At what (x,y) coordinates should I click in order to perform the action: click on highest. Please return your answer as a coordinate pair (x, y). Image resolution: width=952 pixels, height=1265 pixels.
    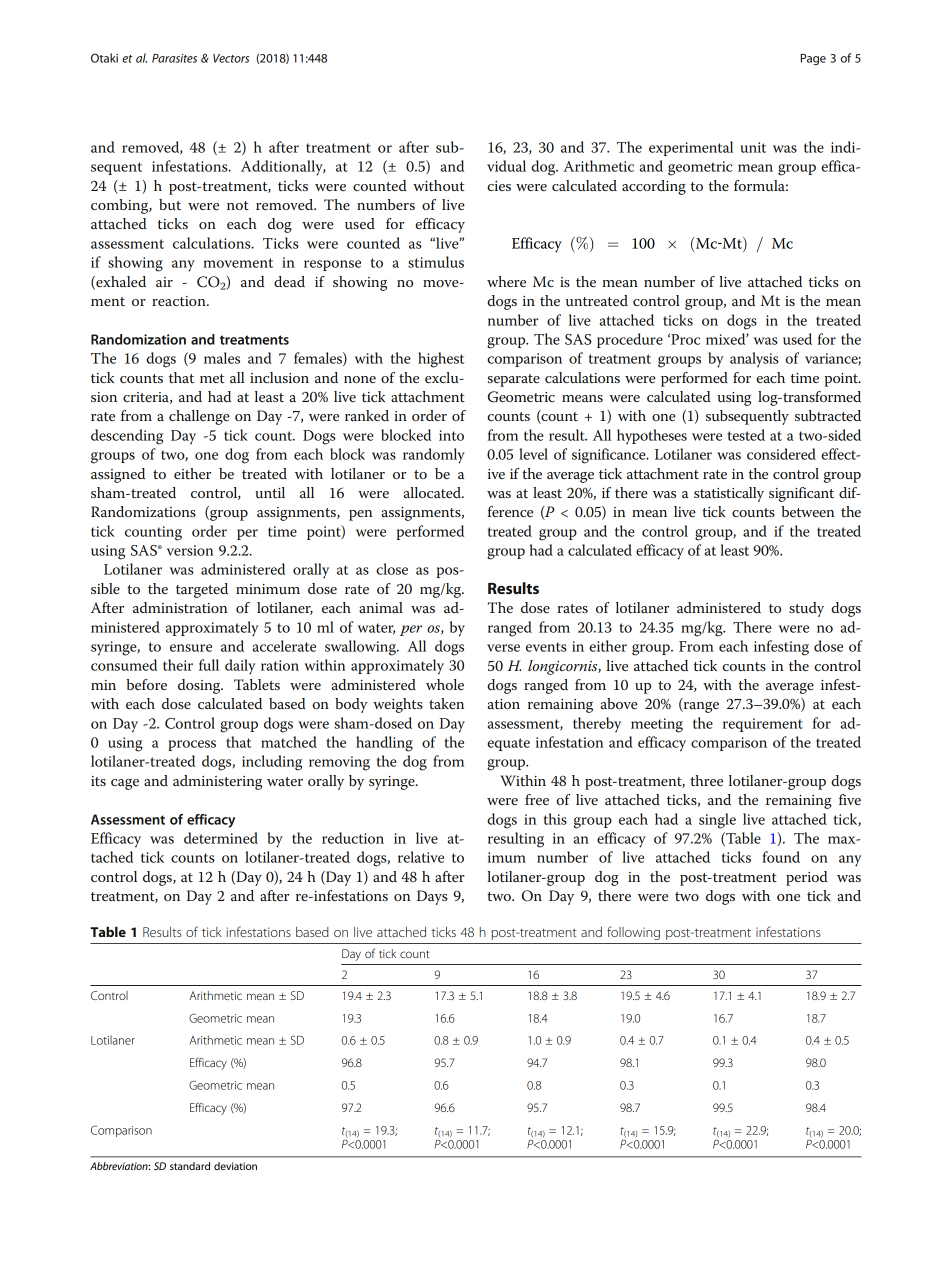
    Looking at the image, I should click on (441, 360).
